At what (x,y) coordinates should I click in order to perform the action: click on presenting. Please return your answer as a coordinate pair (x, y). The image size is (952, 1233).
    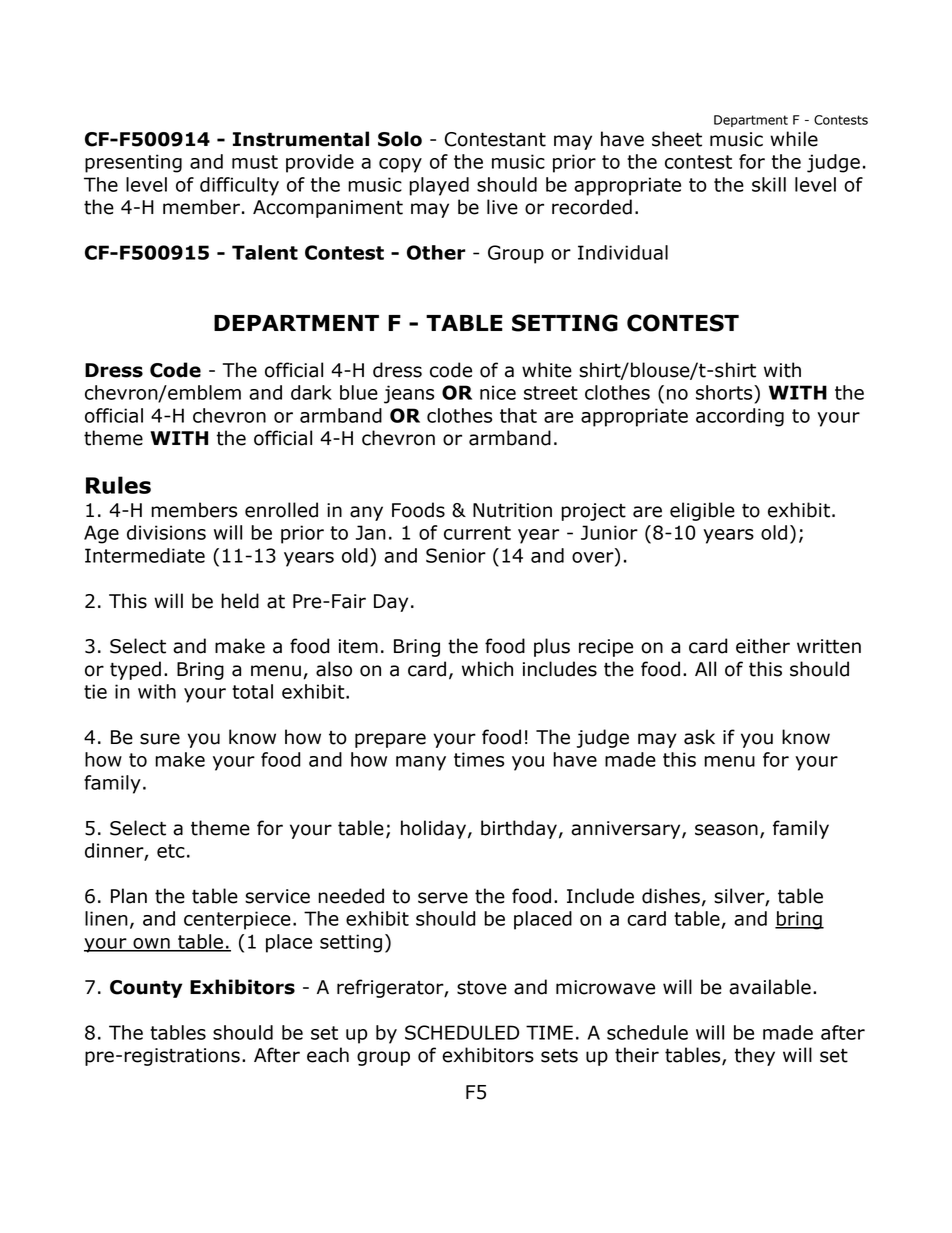
    Looking at the image, I should click on (133, 163).
